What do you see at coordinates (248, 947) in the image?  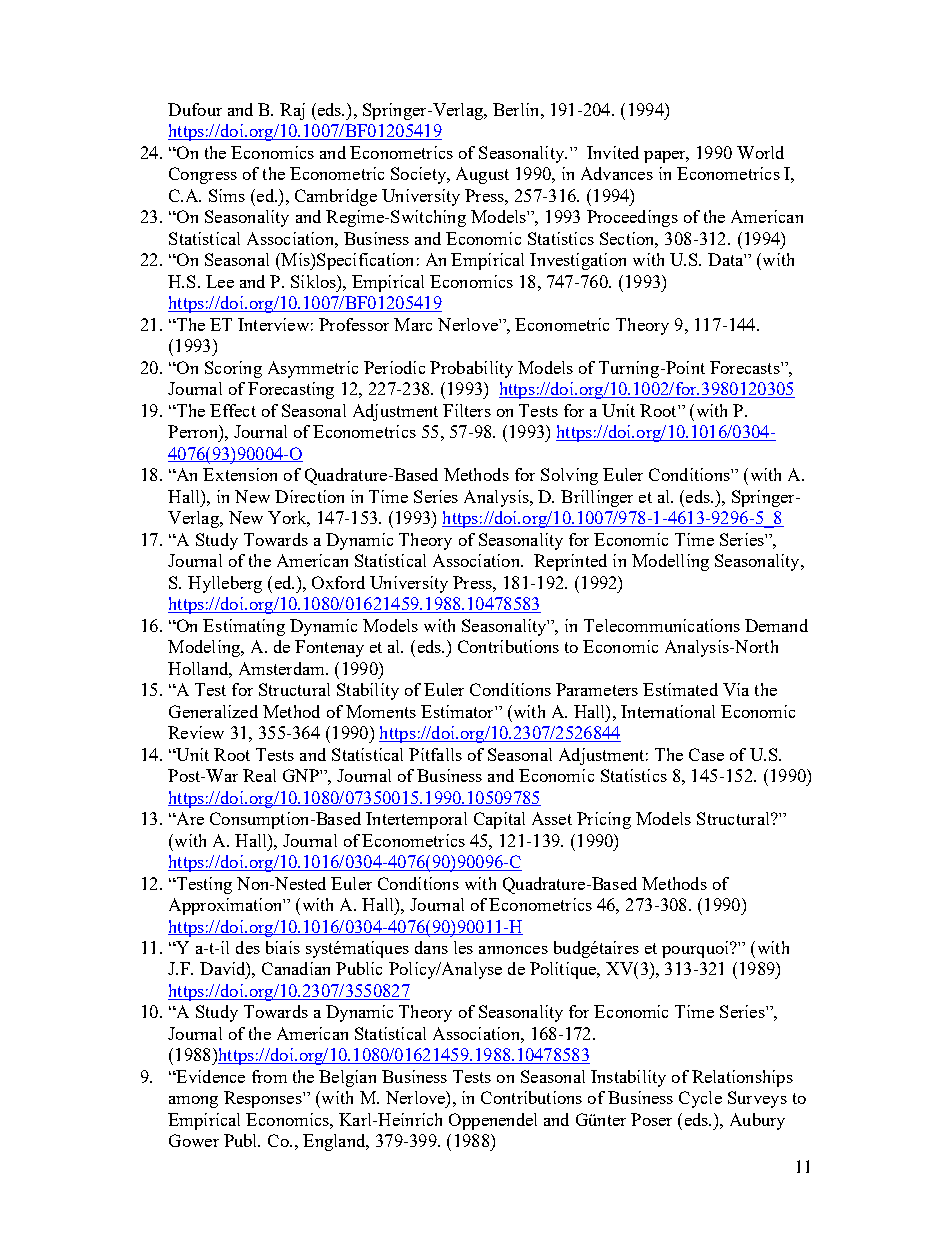 I see `des` at bounding box center [248, 947].
